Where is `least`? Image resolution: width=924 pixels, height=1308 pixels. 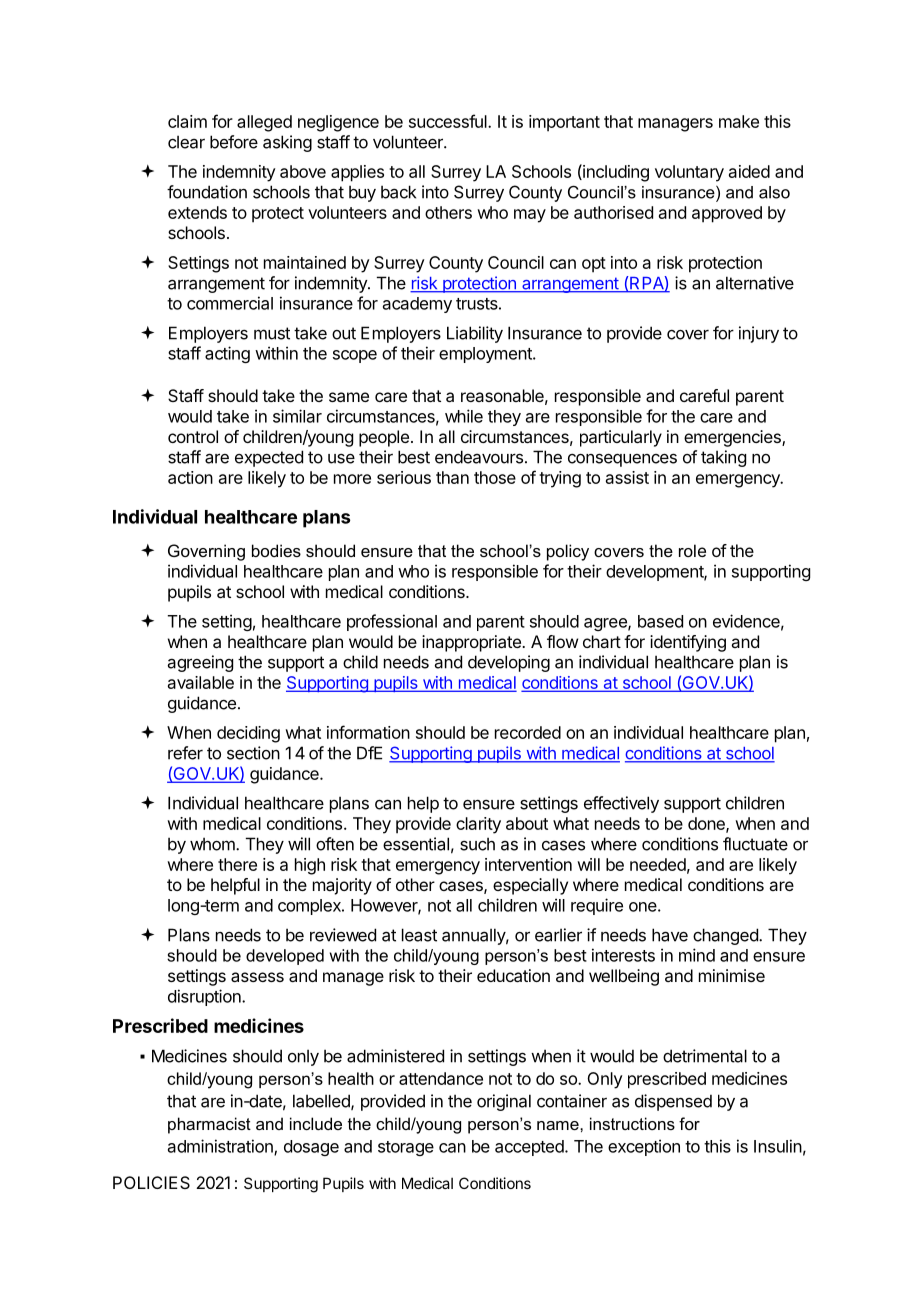
least is located at coordinates (419, 935).
